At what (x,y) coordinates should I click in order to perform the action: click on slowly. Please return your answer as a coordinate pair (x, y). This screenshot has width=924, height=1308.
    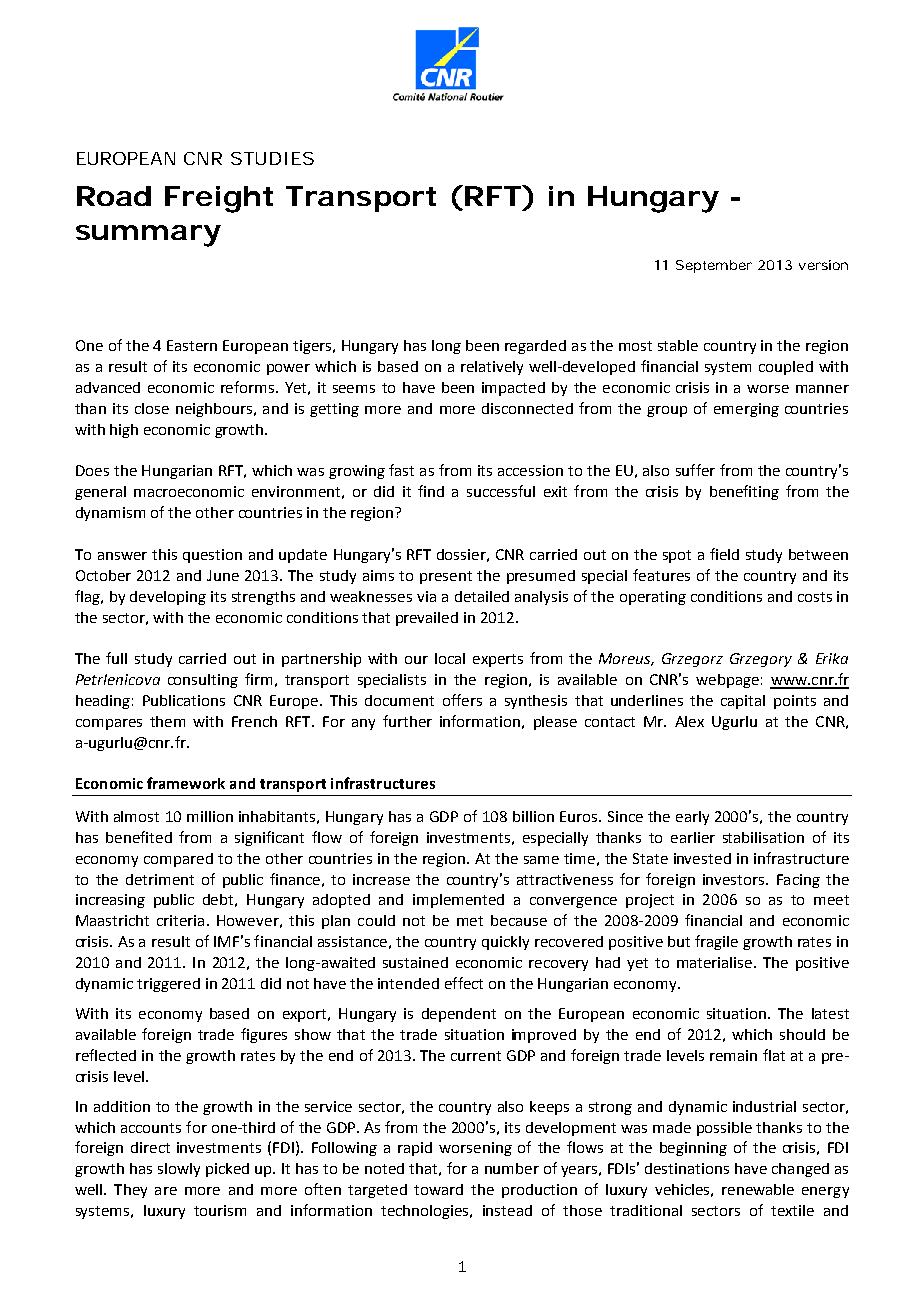
    Looking at the image, I should click on (179, 1170).
